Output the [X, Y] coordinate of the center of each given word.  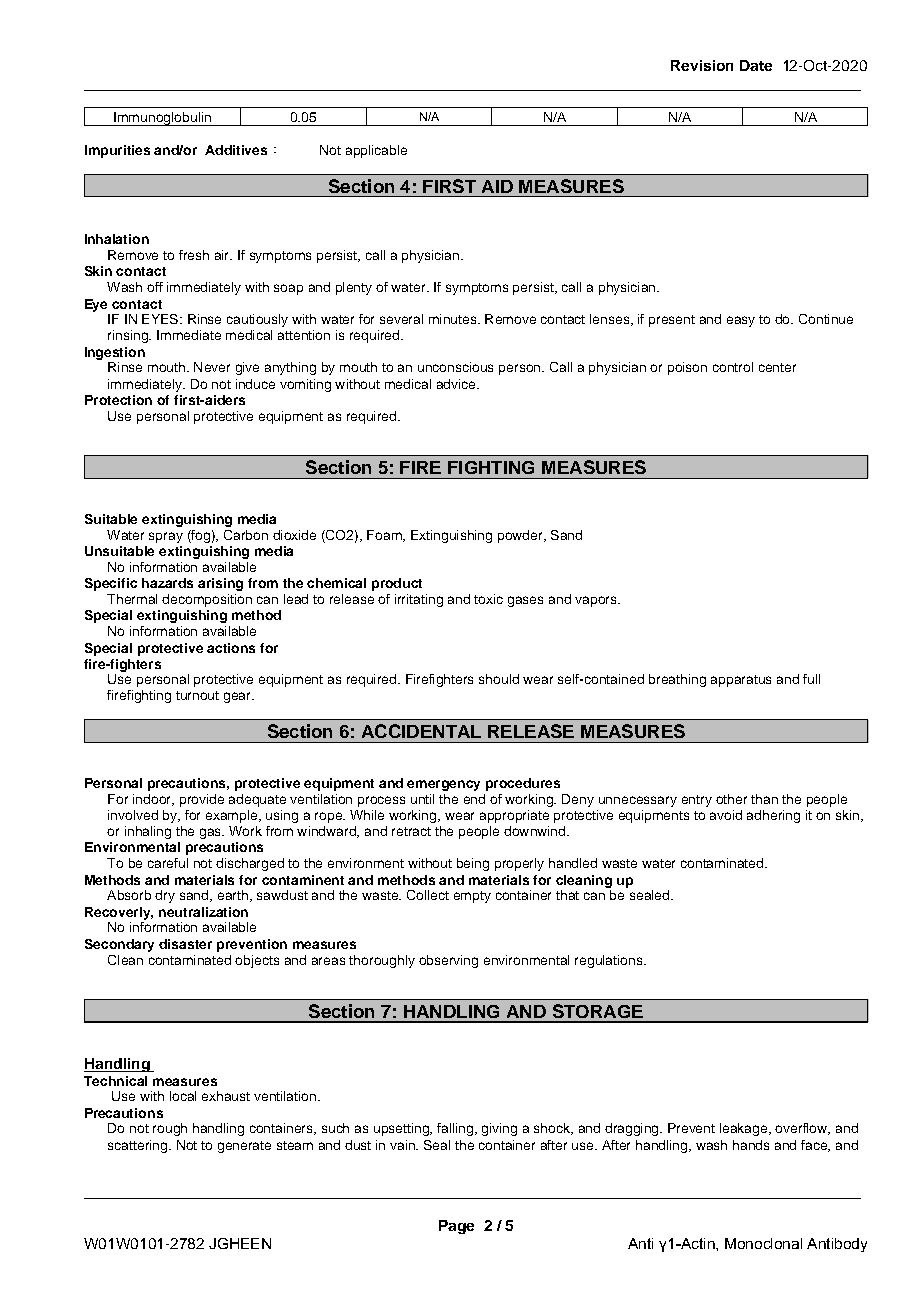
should [499, 679]
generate [244, 1147]
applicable [376, 151]
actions [231, 648]
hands [751, 1145]
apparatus [741, 681]
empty [472, 897]
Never [212, 367]
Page [456, 1227]
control [733, 367]
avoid [726, 815]
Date [756, 65]
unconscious [455, 367]
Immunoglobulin [162, 119]
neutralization [203, 912]
